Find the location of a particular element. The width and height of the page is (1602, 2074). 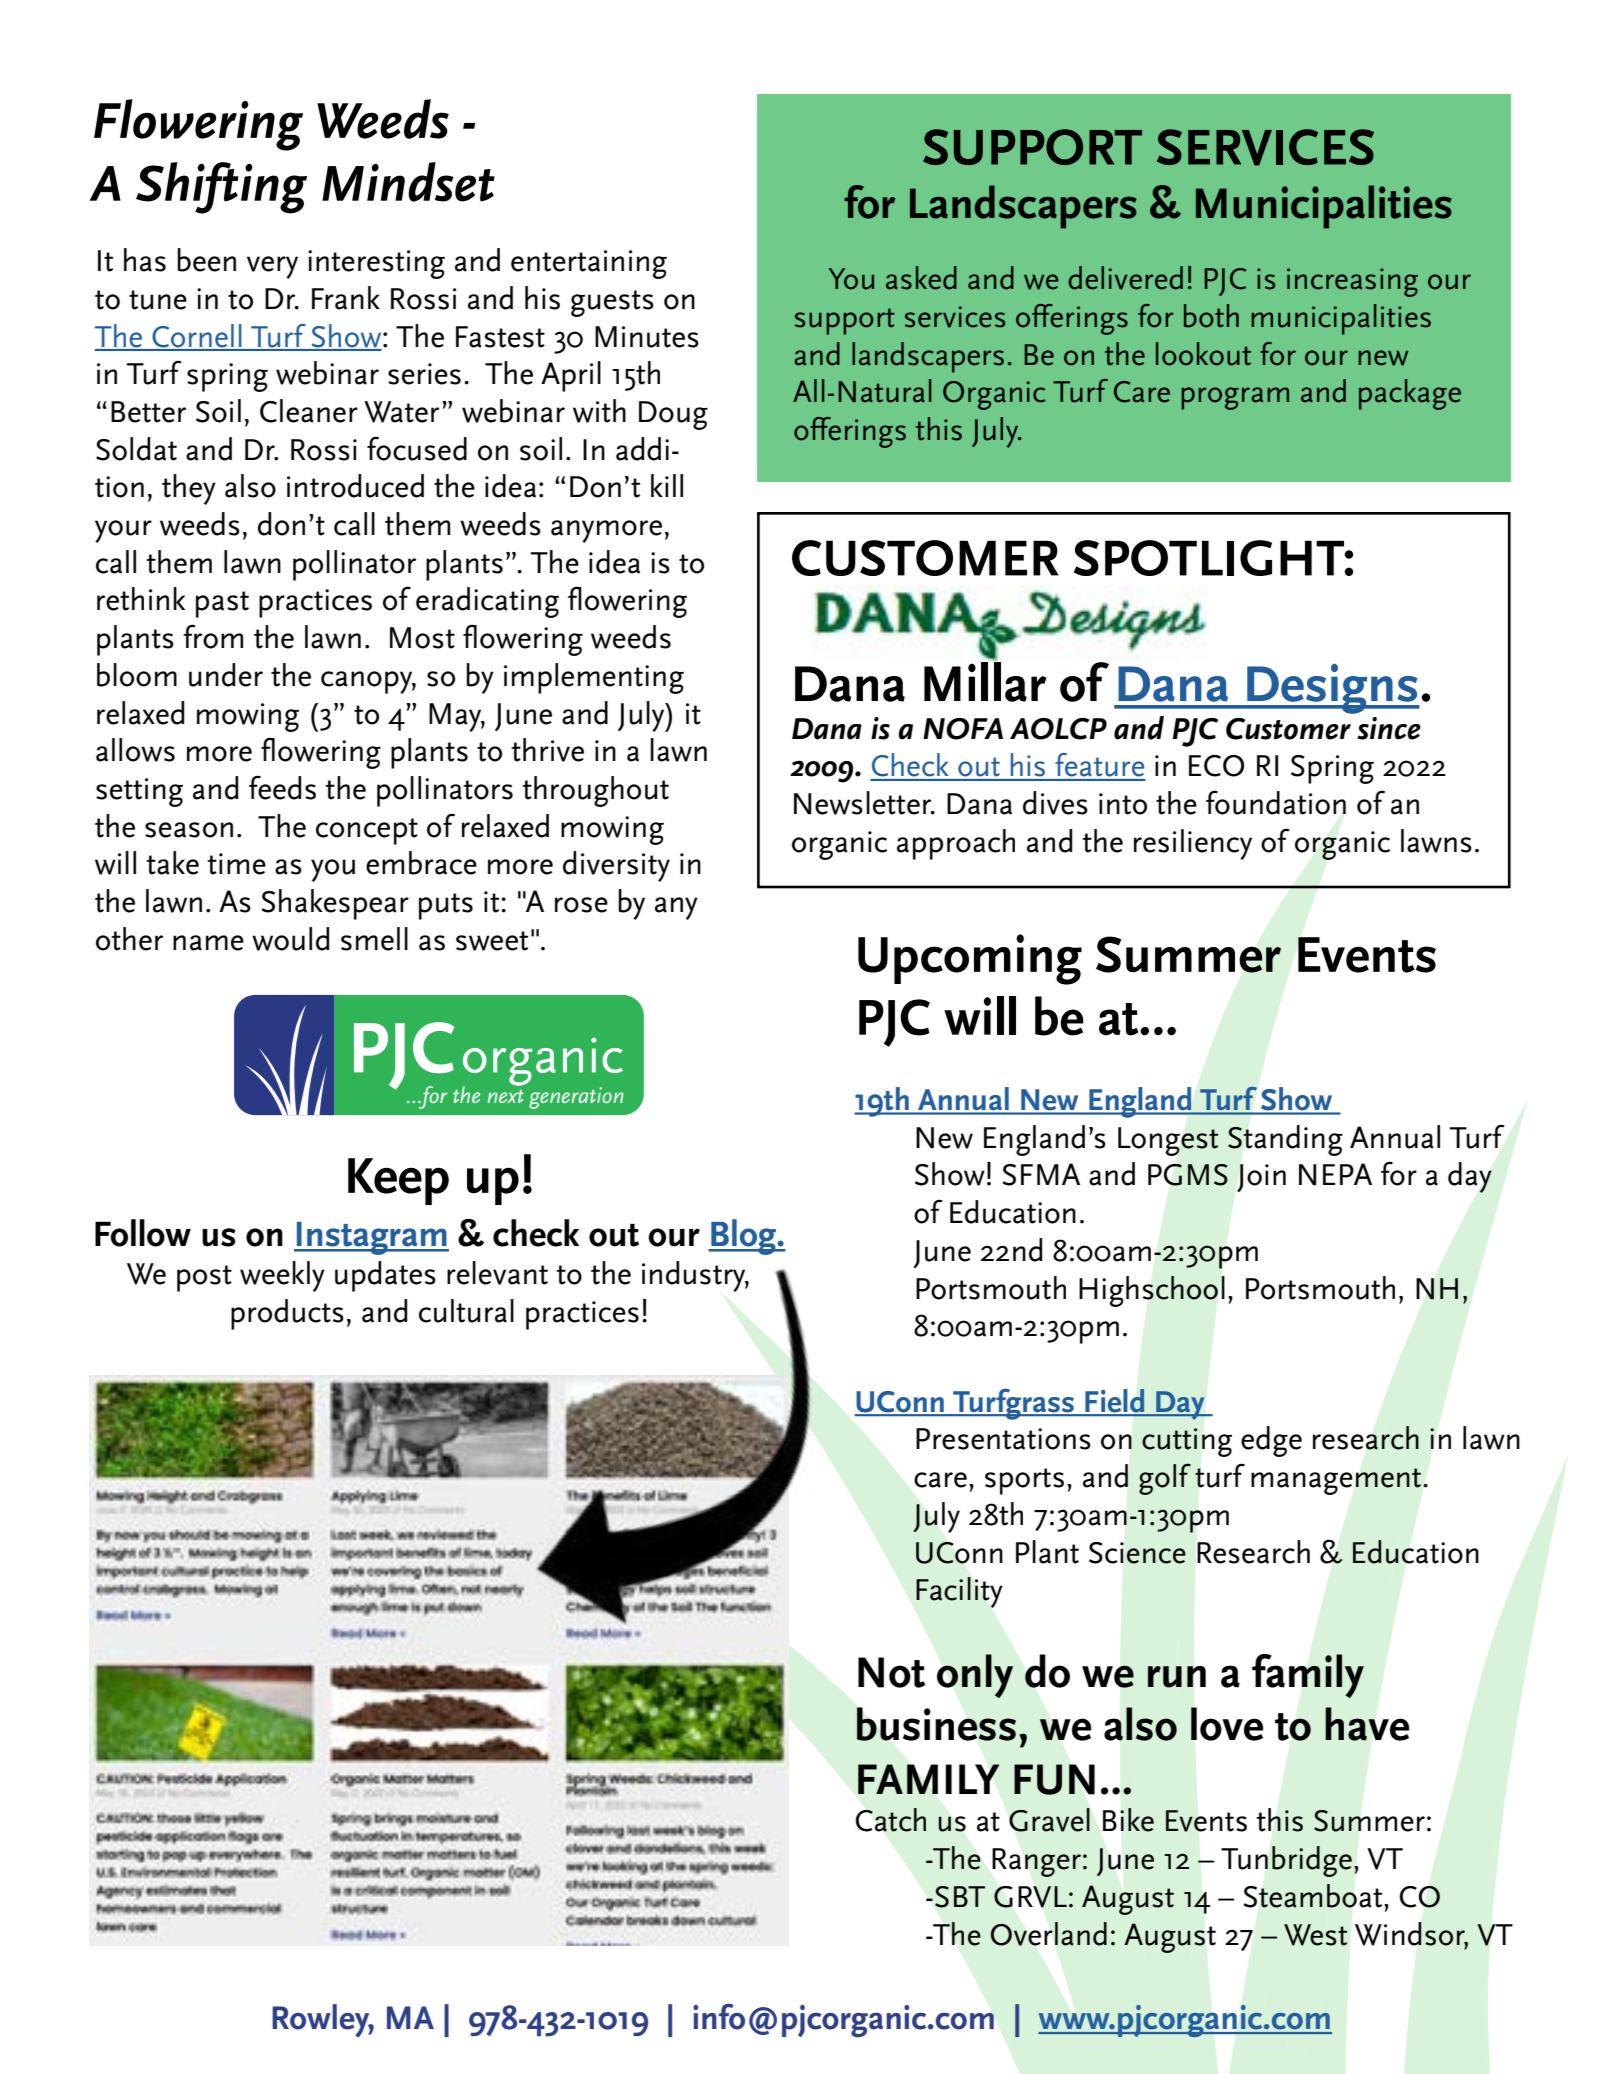

Upcoming is located at coordinates (970, 959).
